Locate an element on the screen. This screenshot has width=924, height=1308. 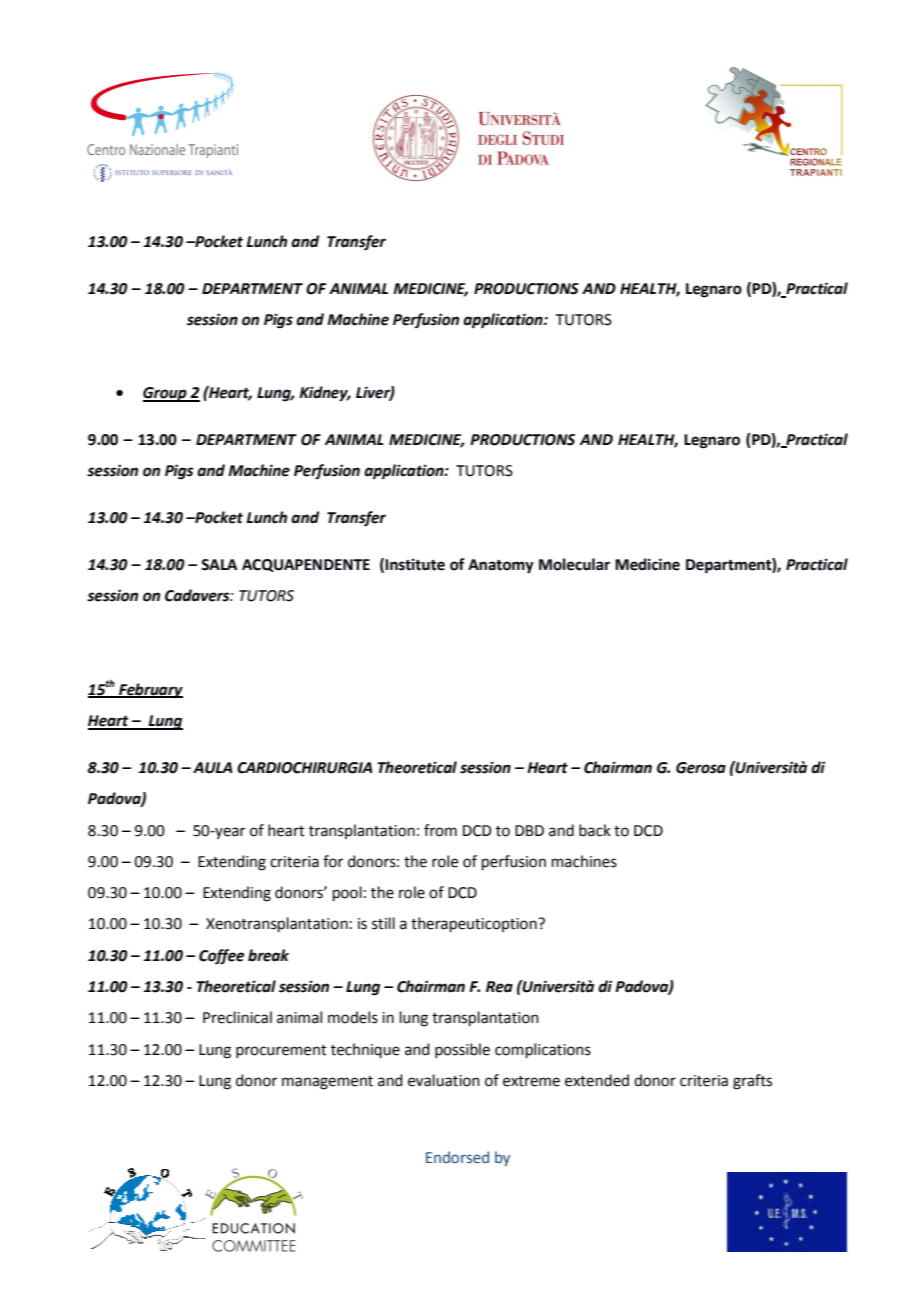
Molecular is located at coordinates (574, 564).
